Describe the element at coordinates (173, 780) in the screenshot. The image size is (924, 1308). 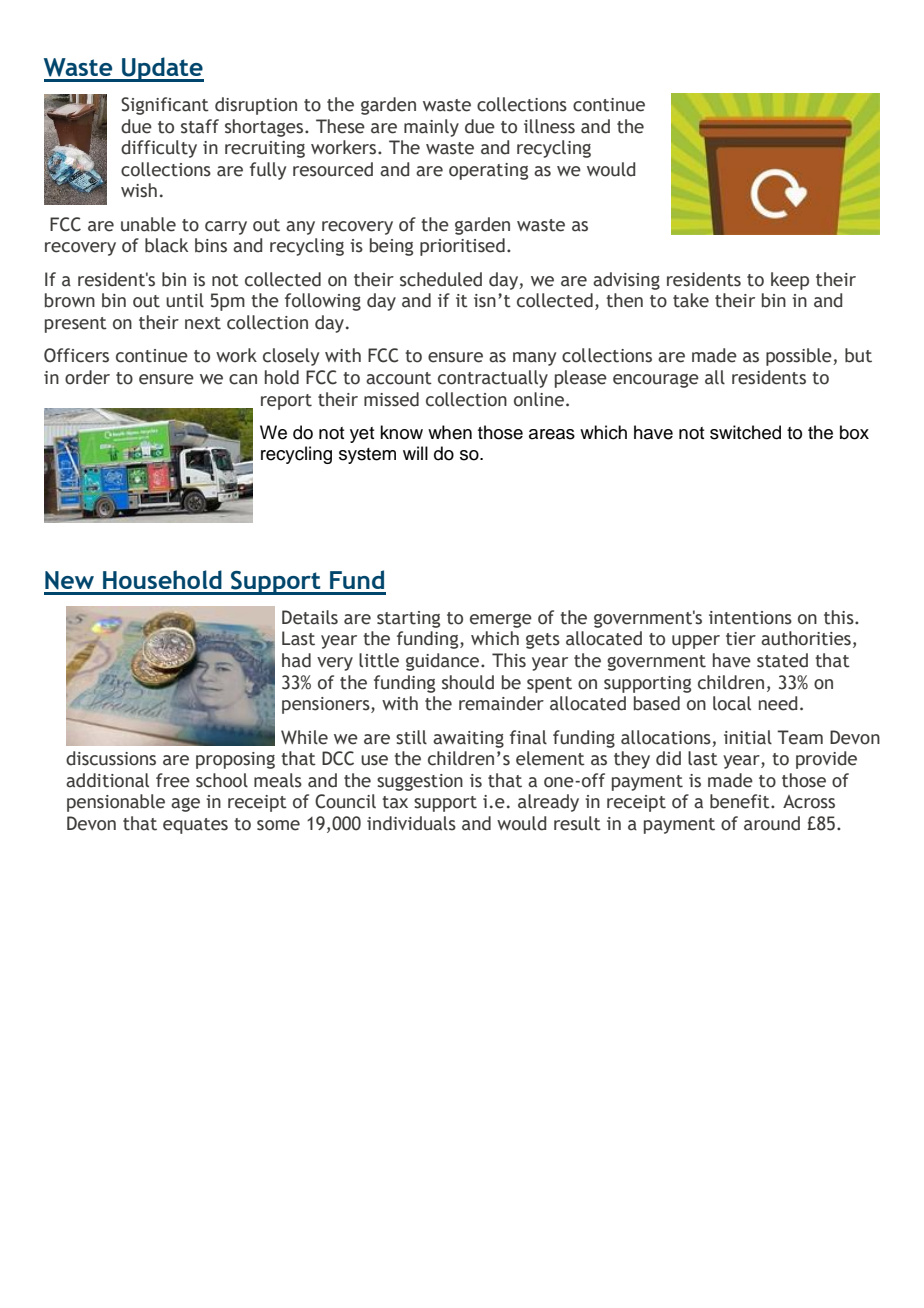
I see `free` at that location.
